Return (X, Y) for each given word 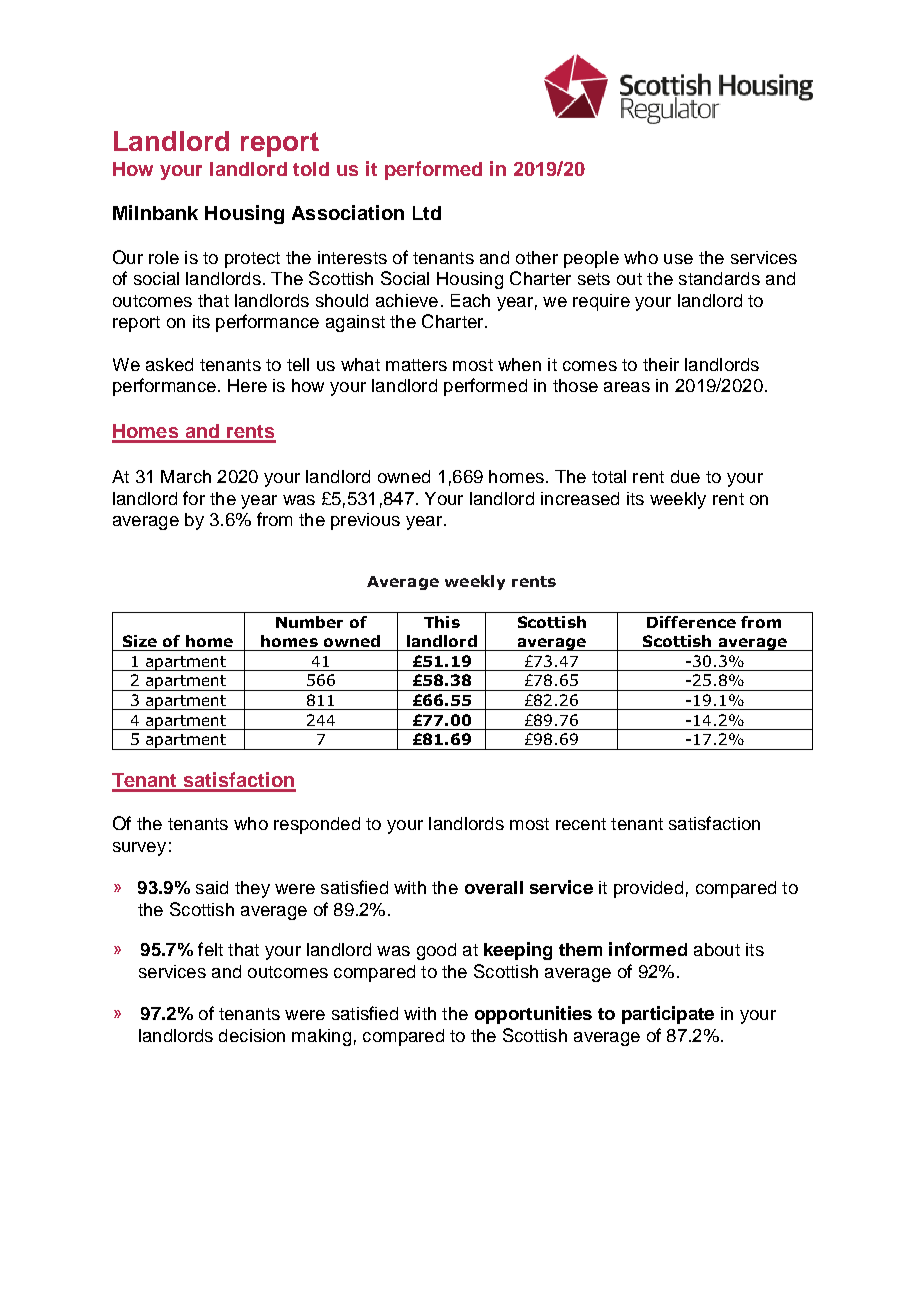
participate (668, 1015)
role (164, 257)
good (436, 951)
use (678, 259)
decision (252, 1035)
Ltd (427, 213)
